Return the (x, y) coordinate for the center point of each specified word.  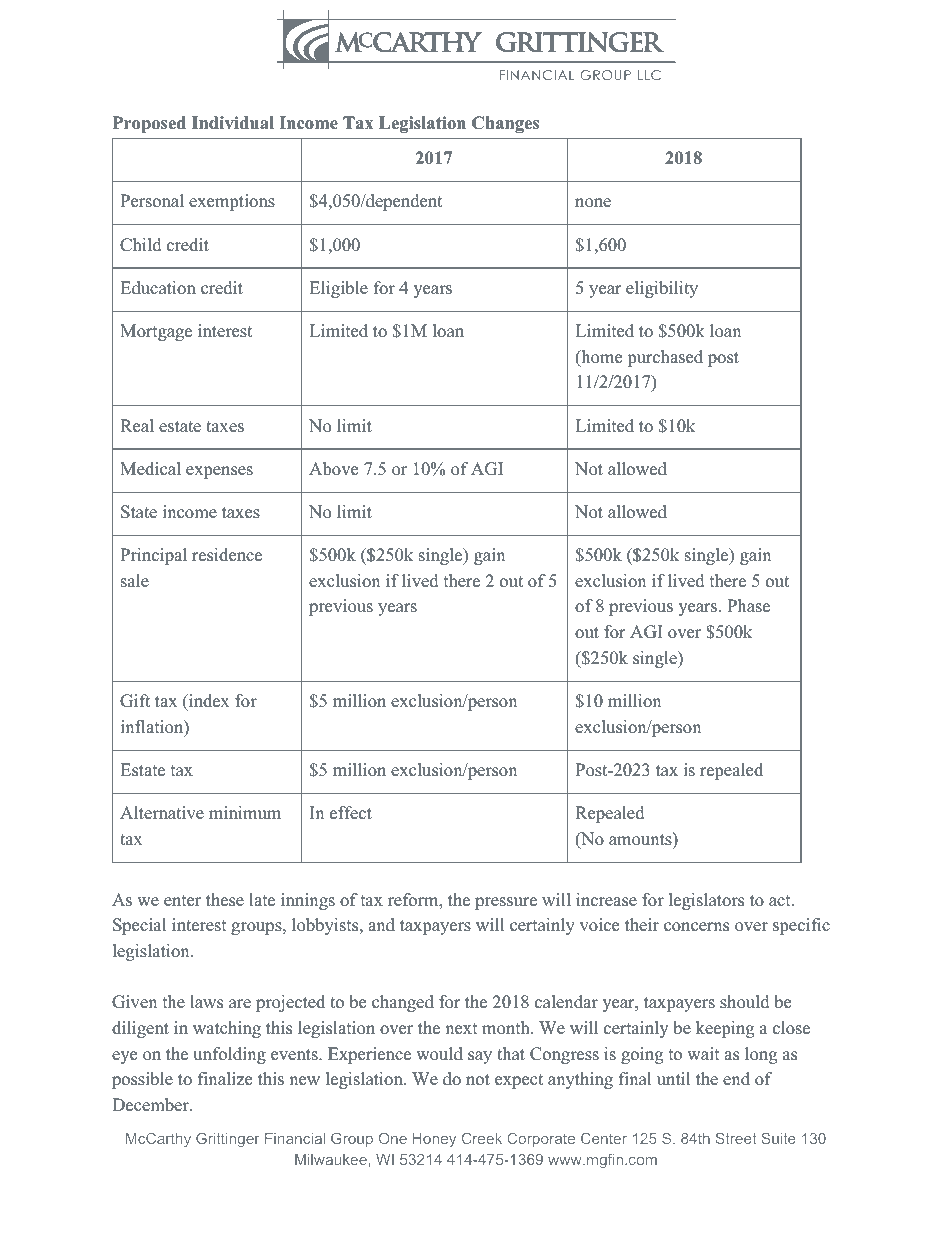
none (593, 203)
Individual (233, 123)
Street (736, 1138)
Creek (482, 1138)
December (151, 1105)
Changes (505, 124)
